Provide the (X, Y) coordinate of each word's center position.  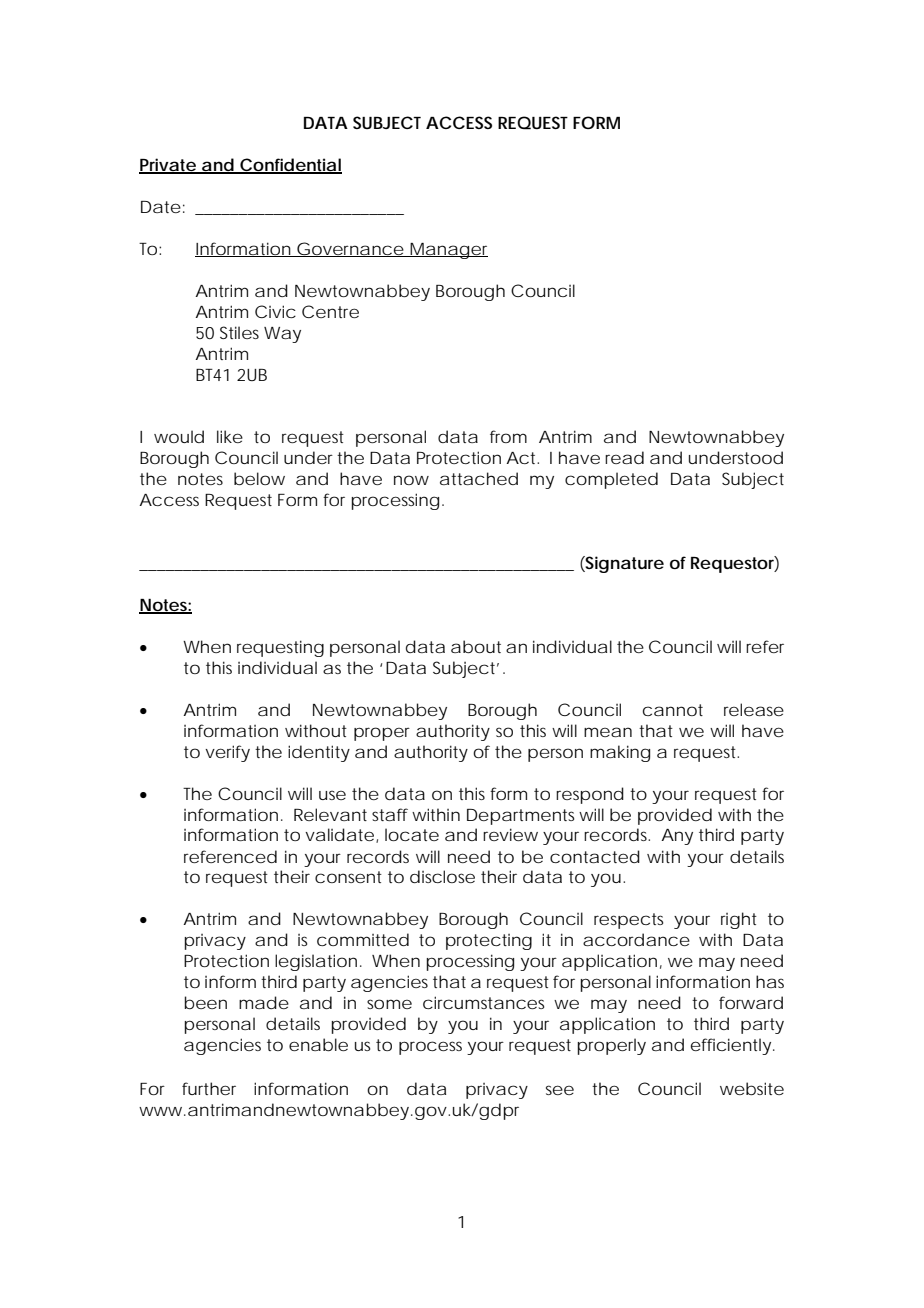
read (624, 457)
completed (611, 480)
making (620, 753)
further (209, 1088)
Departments (520, 817)
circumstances (483, 1002)
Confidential (290, 166)
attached (479, 478)
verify (227, 753)
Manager (448, 251)
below (259, 479)
